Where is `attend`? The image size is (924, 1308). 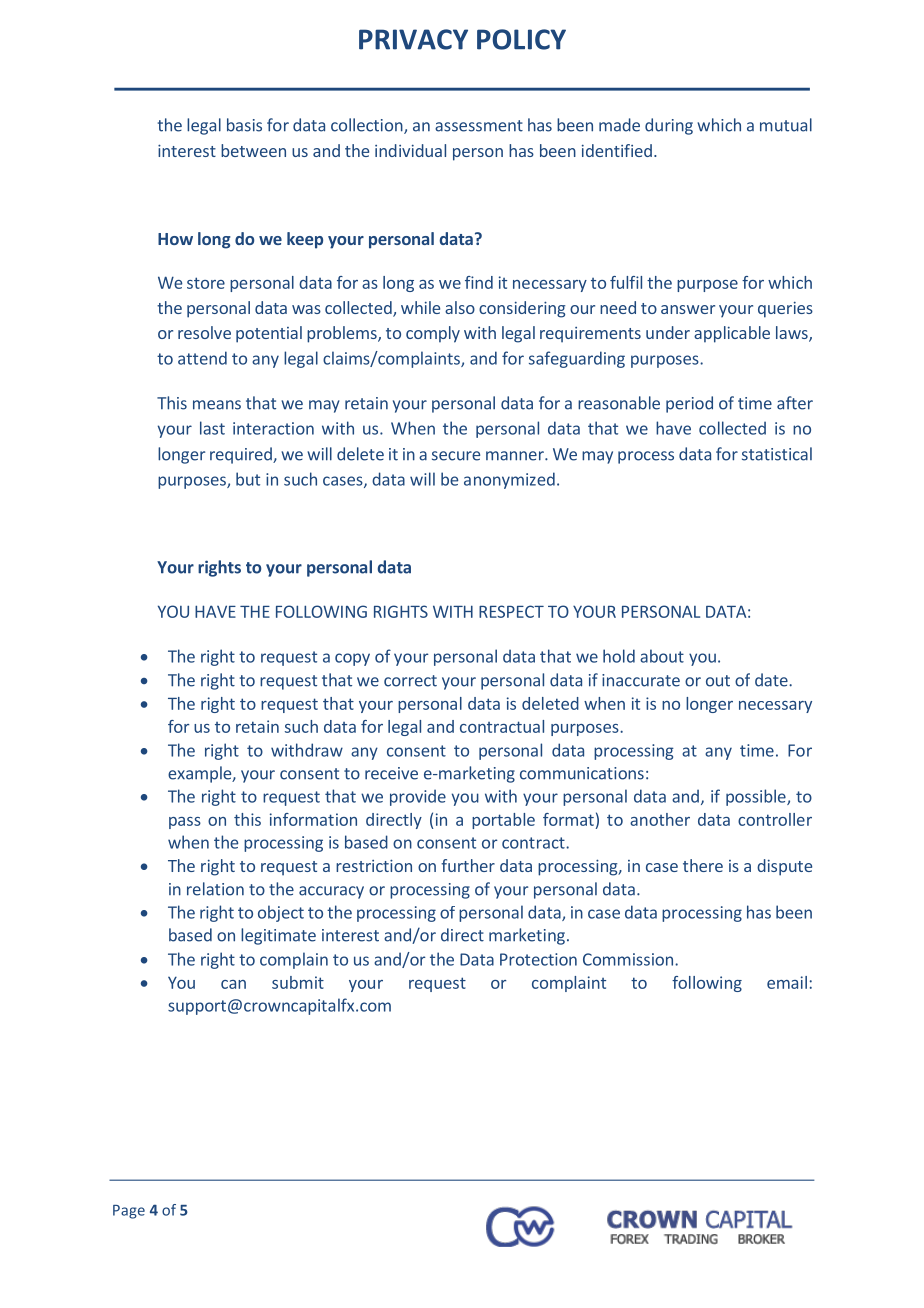
attend is located at coordinates (202, 358).
